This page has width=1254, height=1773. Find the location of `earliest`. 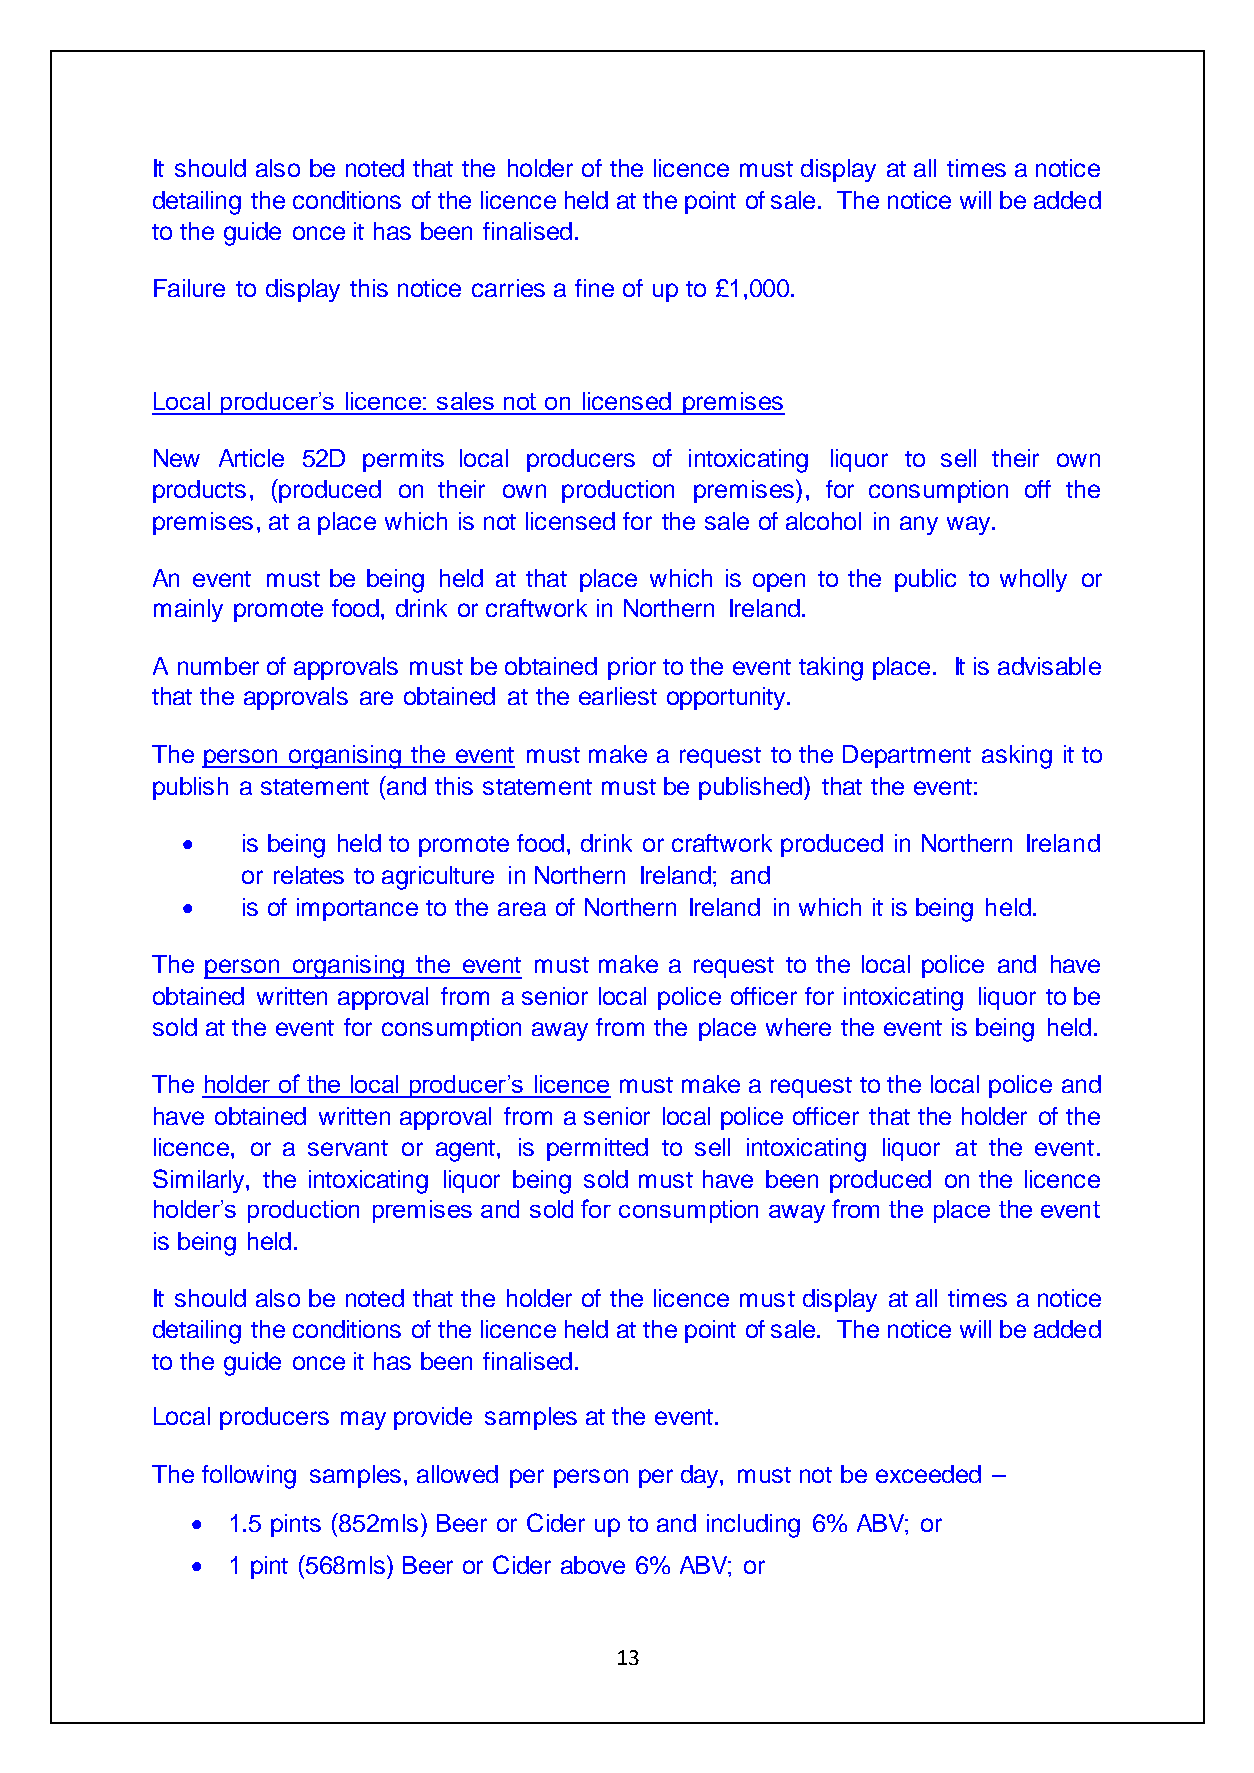

earliest is located at coordinates (618, 696).
